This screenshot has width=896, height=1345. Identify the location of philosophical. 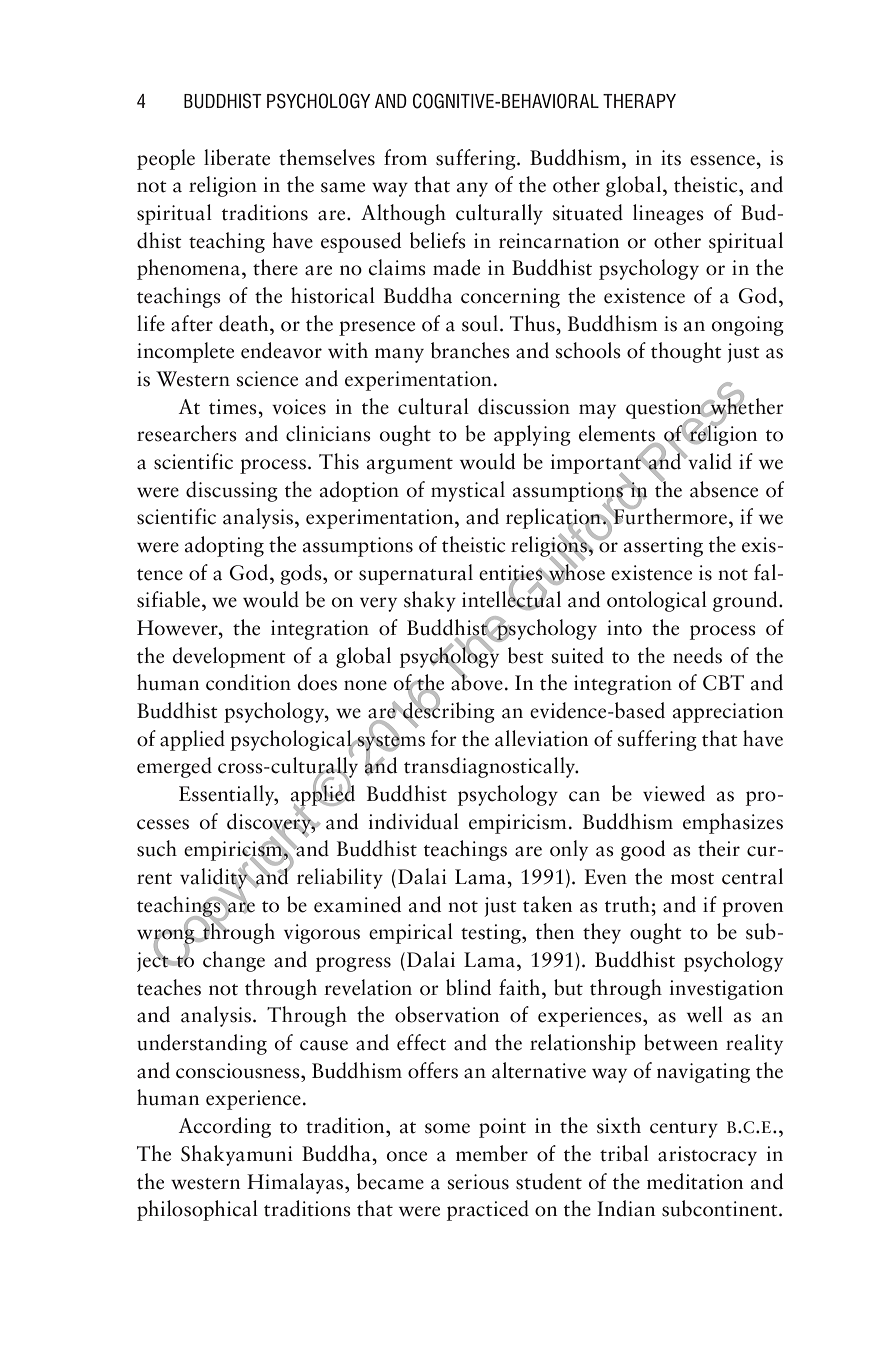
(197, 1210).
